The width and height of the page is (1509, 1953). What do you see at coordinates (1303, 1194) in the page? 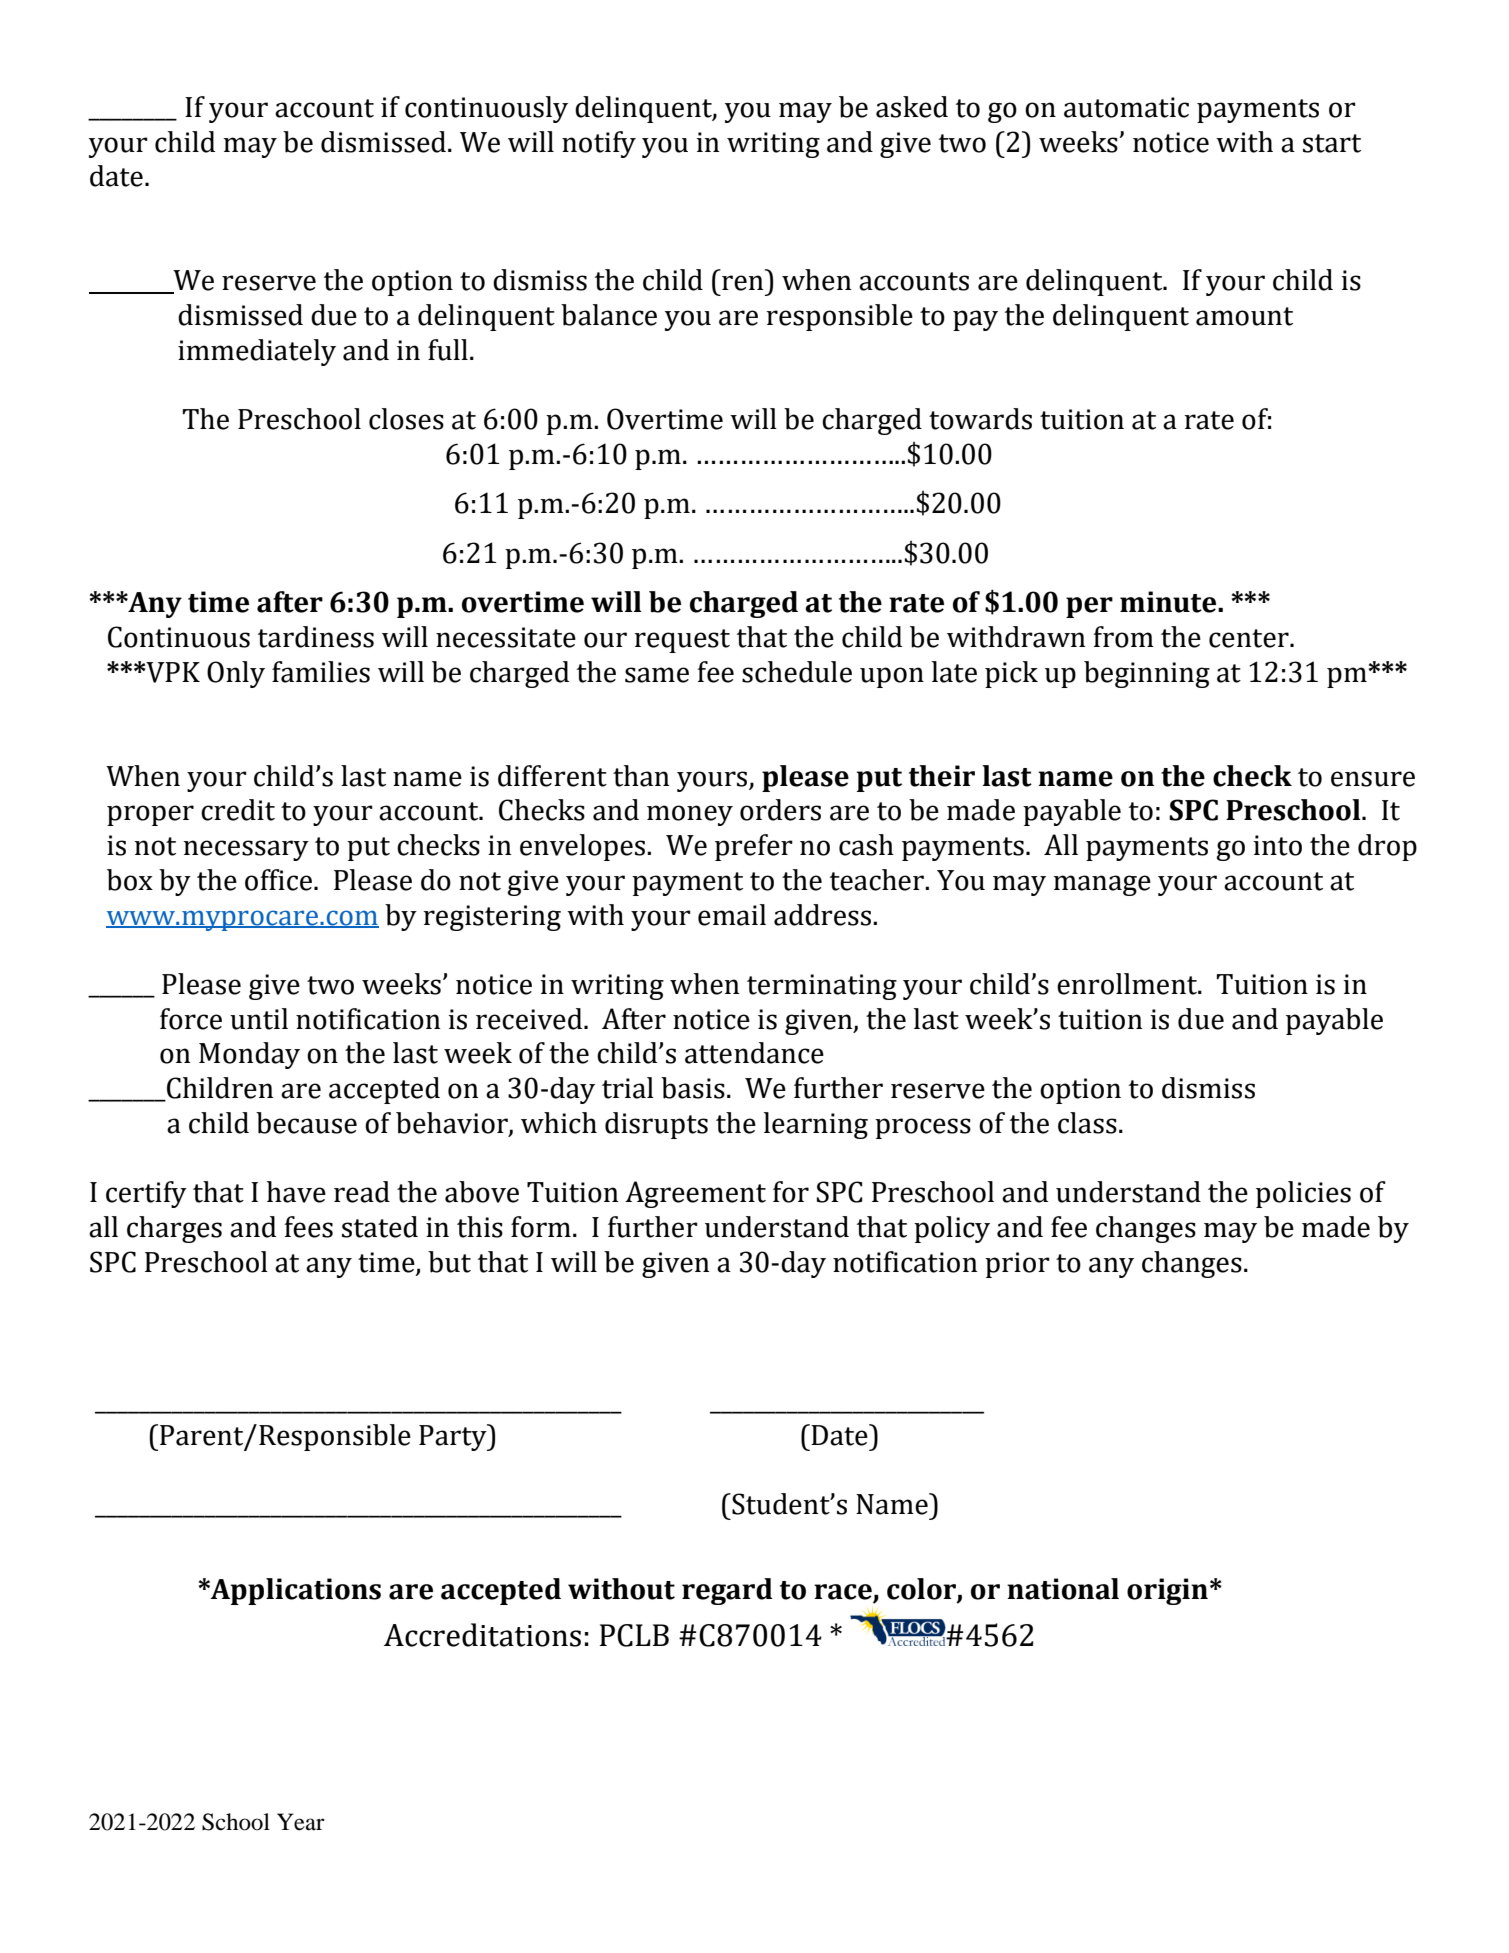
I see `policies` at bounding box center [1303, 1194].
